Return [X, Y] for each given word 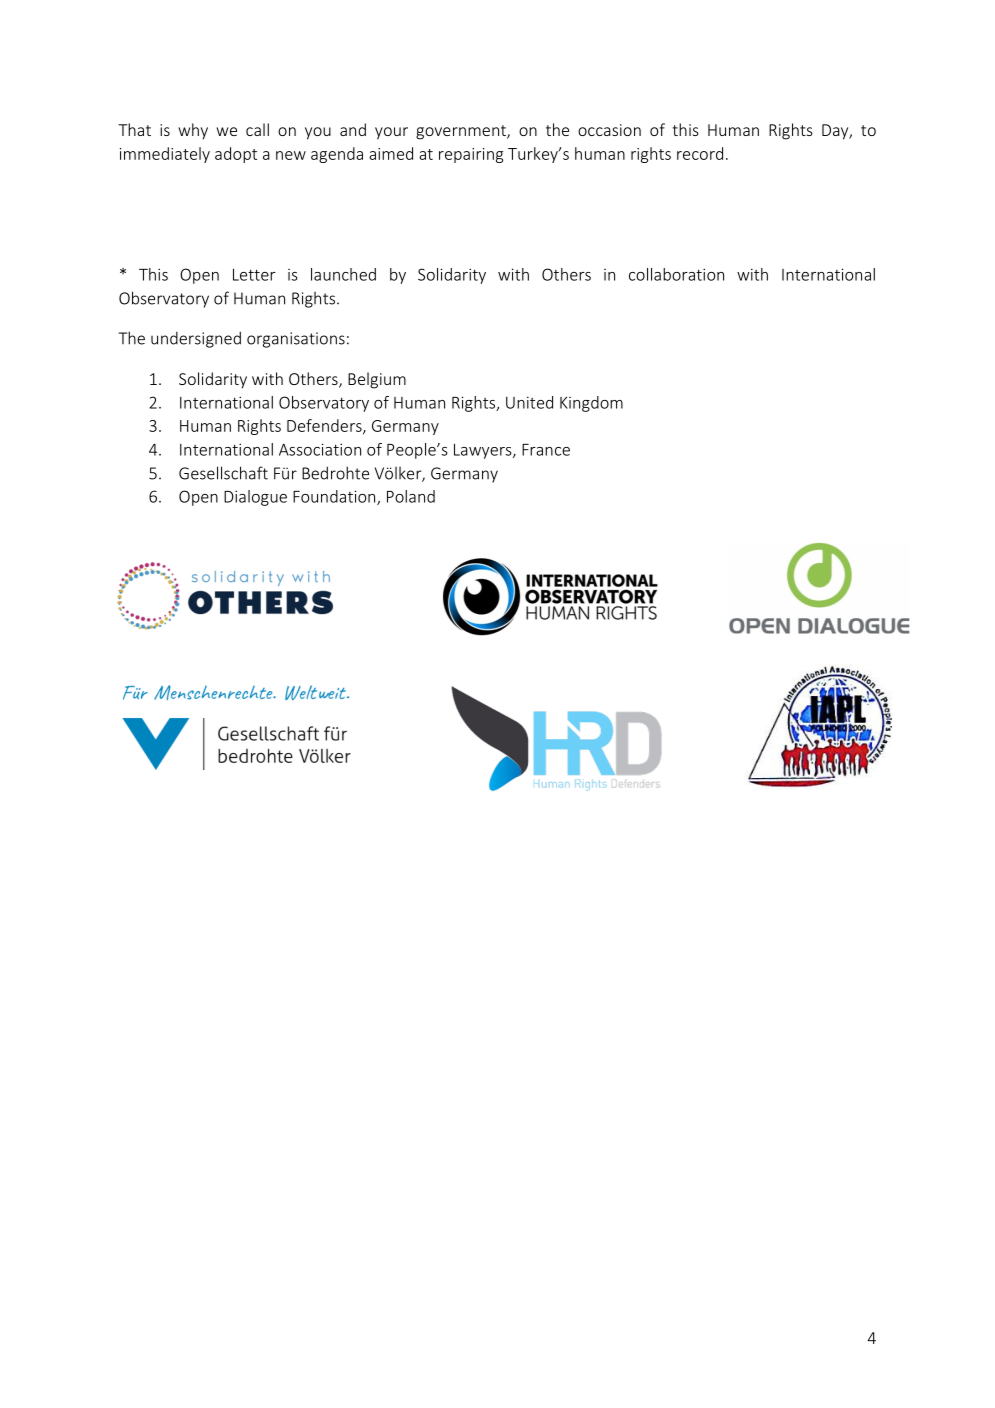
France [546, 450]
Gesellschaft [223, 473]
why [193, 131]
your [391, 133]
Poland [411, 496]
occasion [609, 130]
